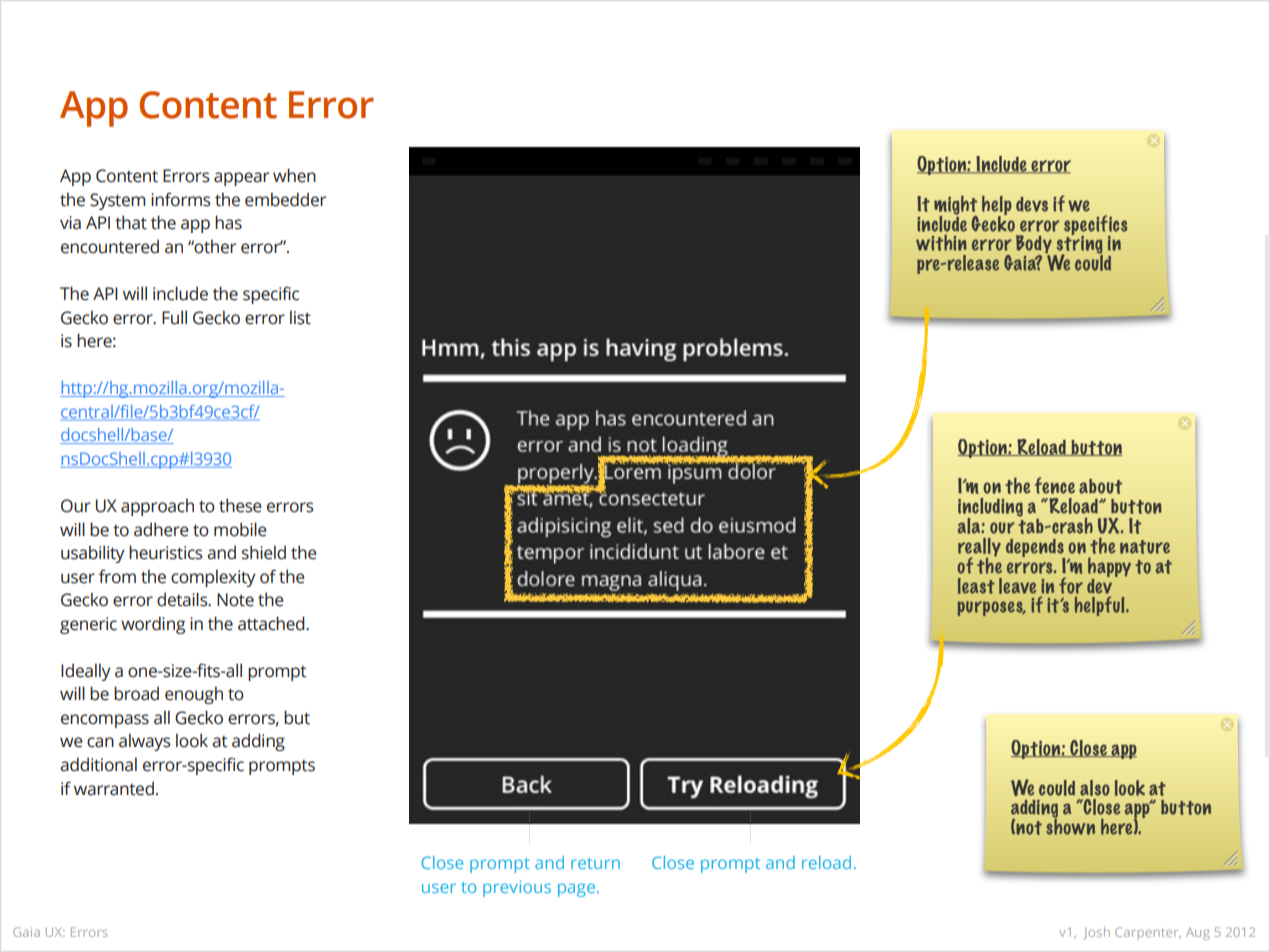 The image size is (1270, 952). What do you see at coordinates (517, 888) in the screenshot?
I see `previous` at bounding box center [517, 888].
